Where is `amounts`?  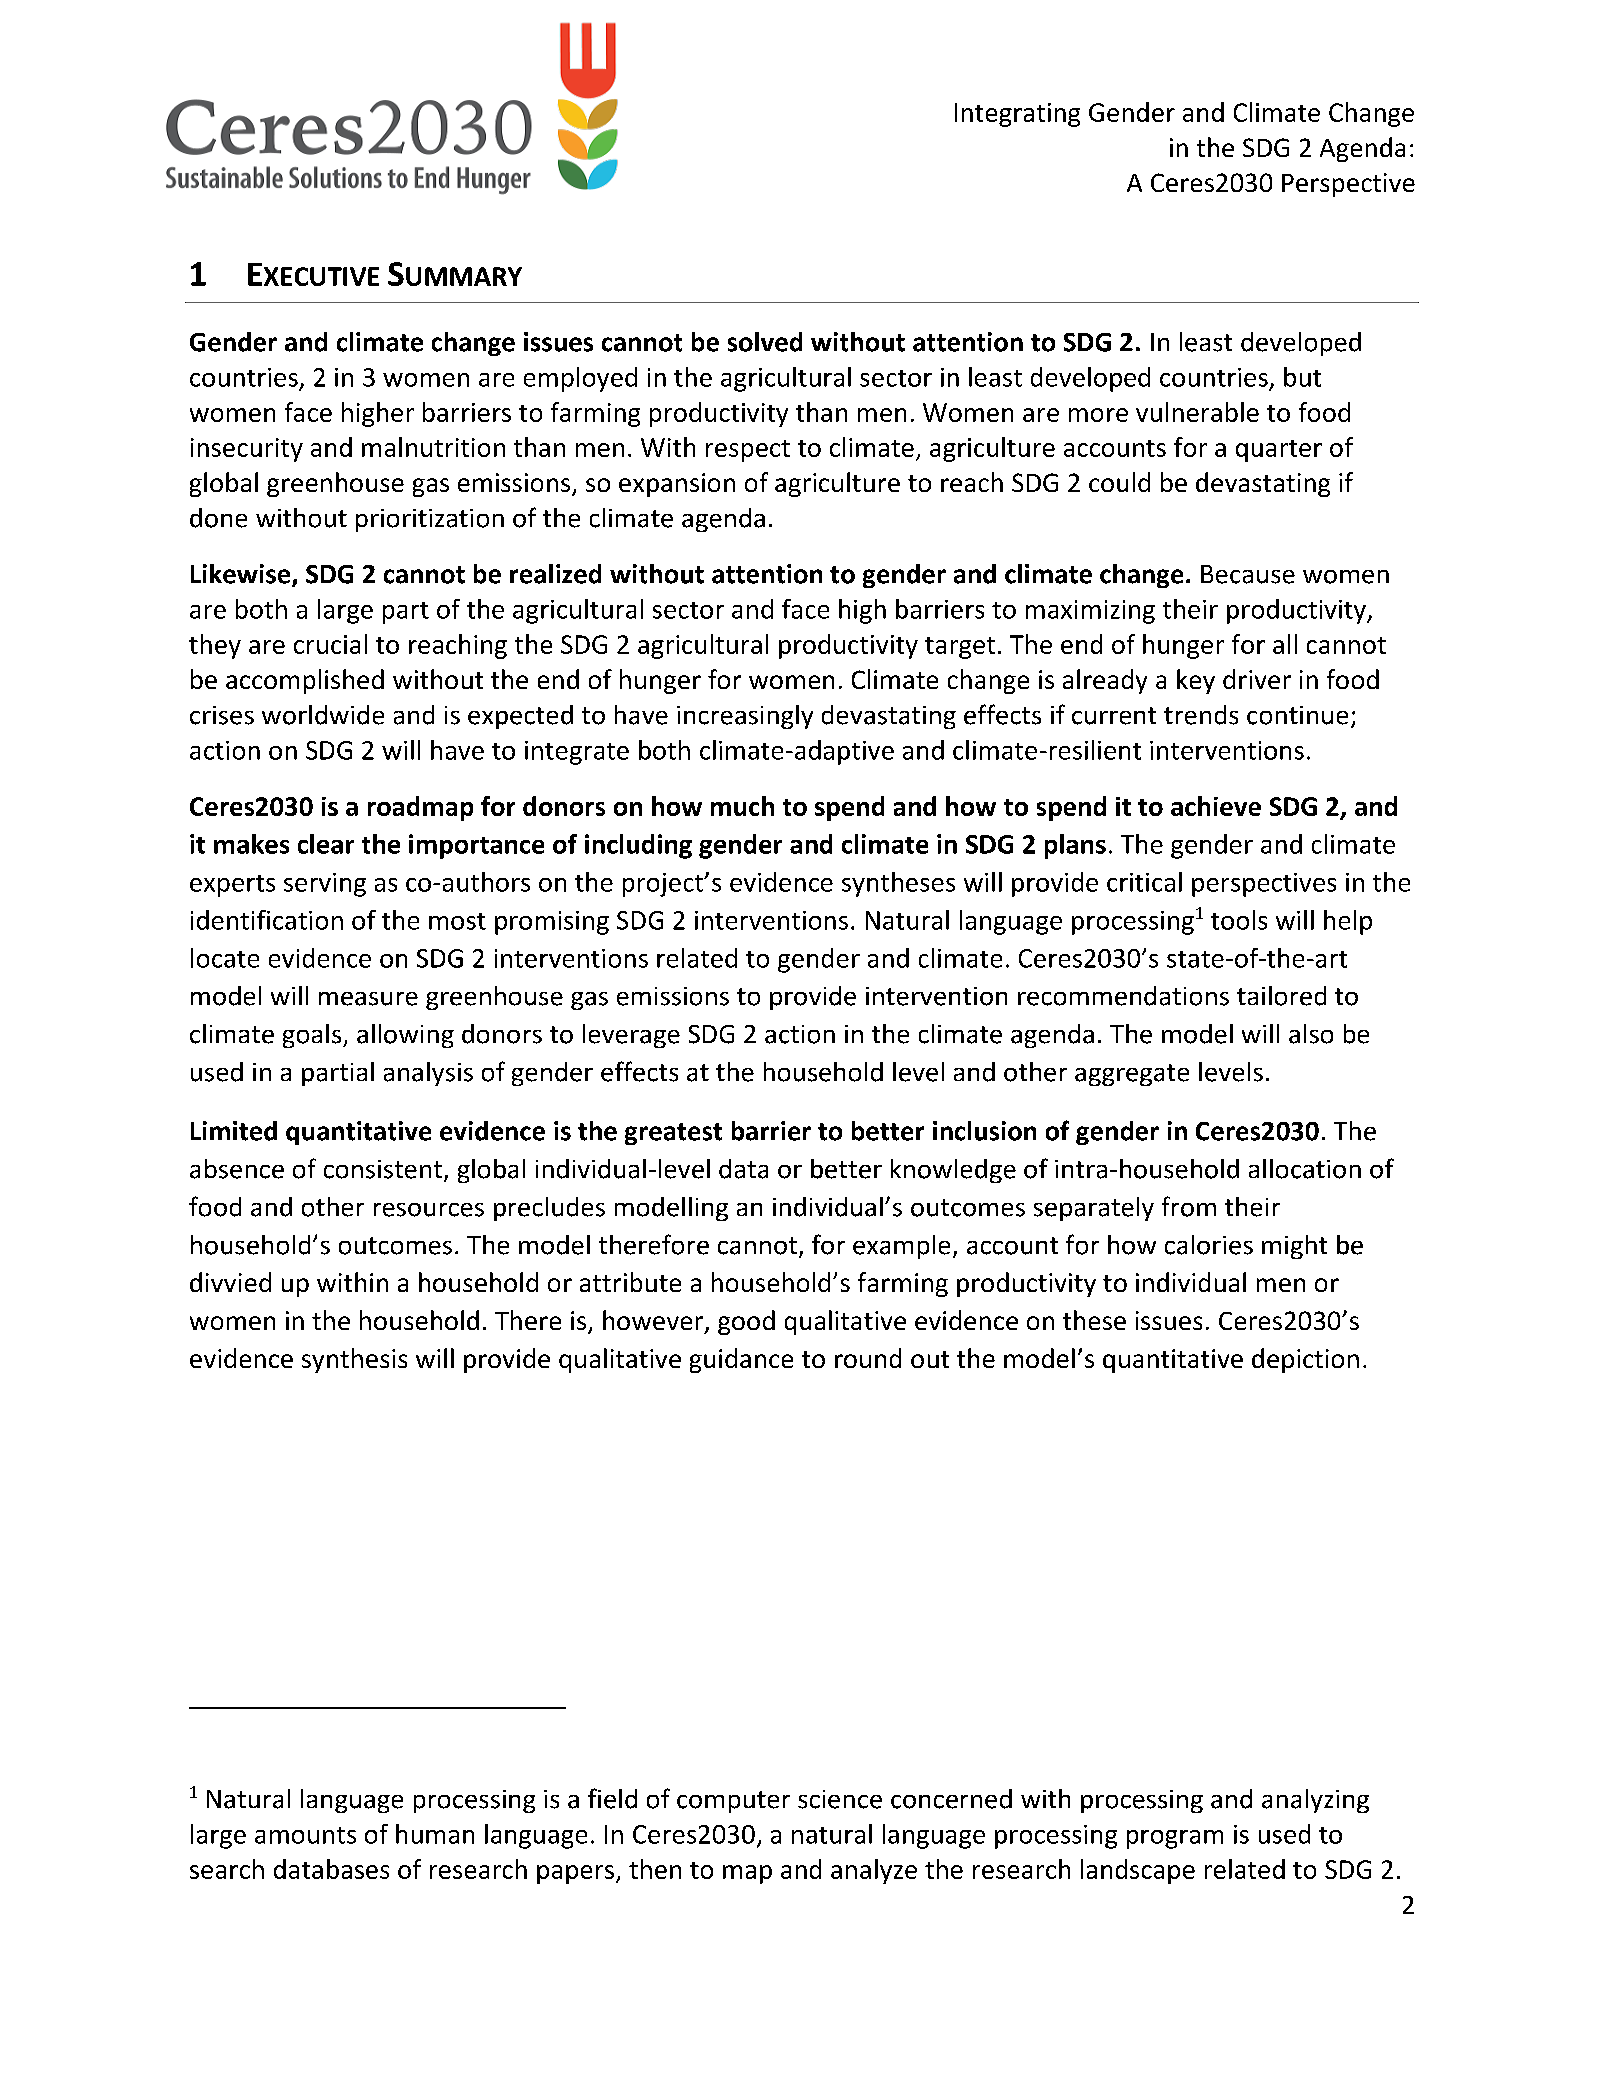 amounts is located at coordinates (305, 1835).
